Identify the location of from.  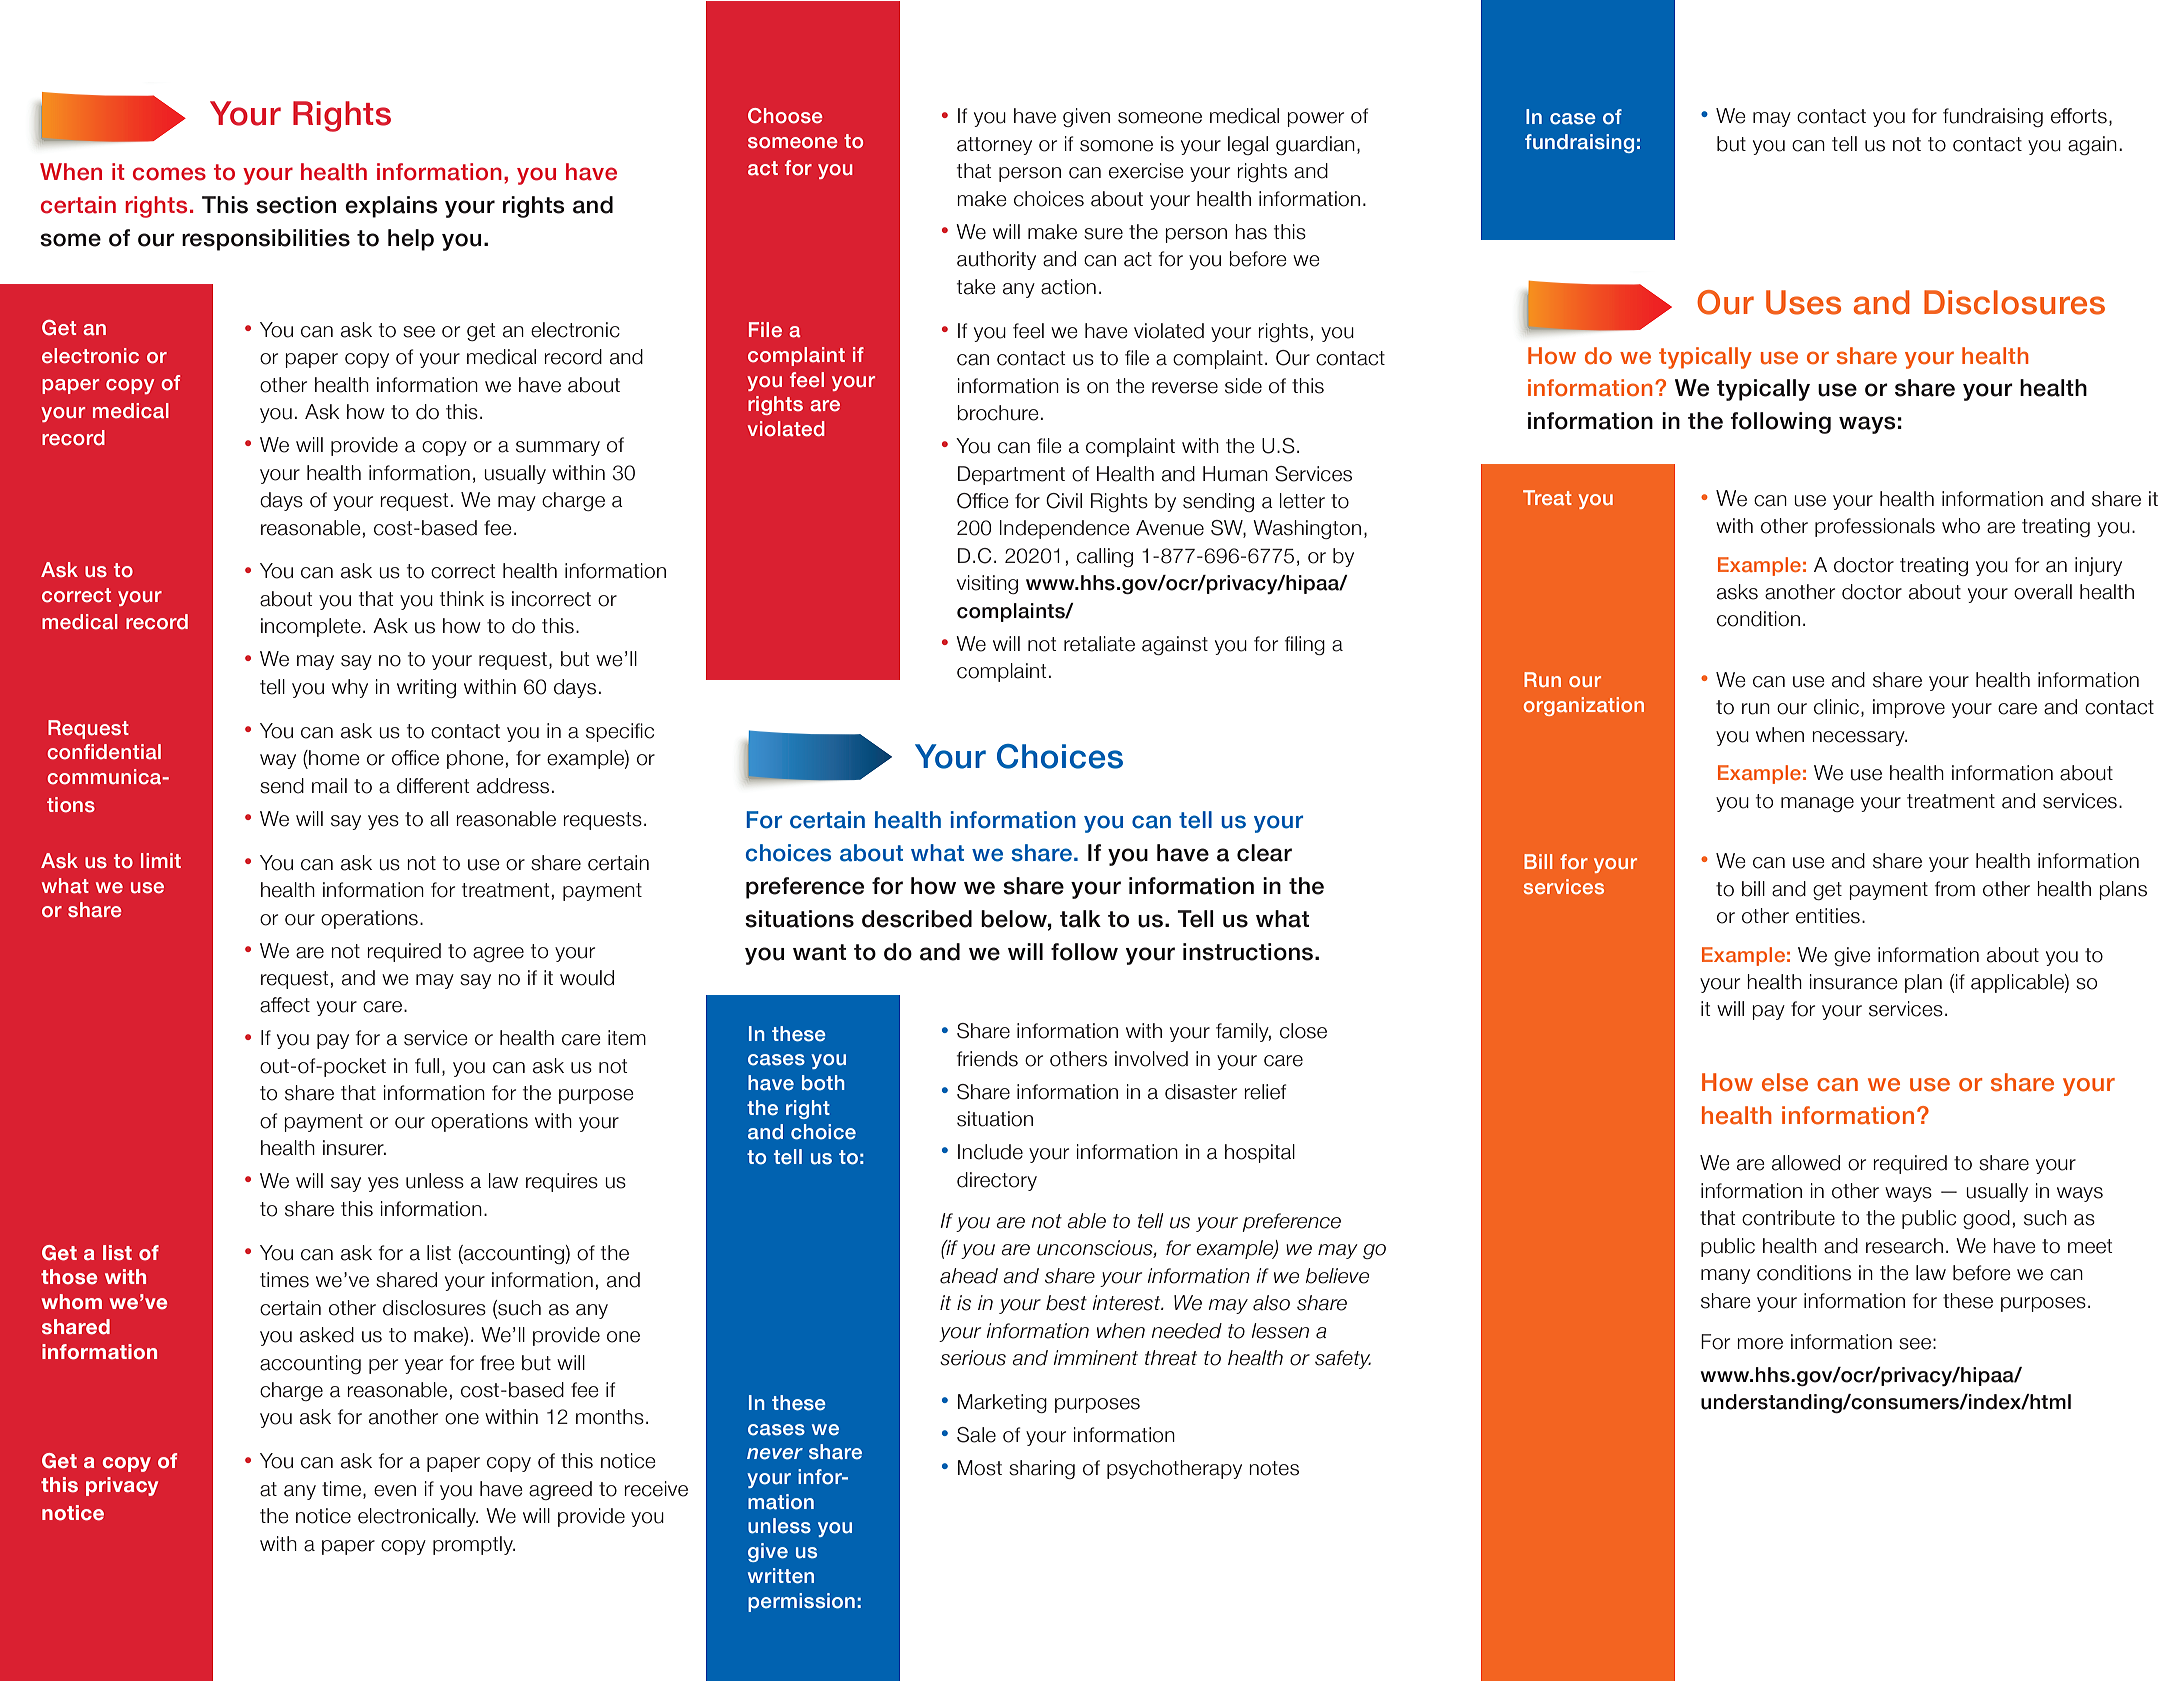
(1955, 889).
